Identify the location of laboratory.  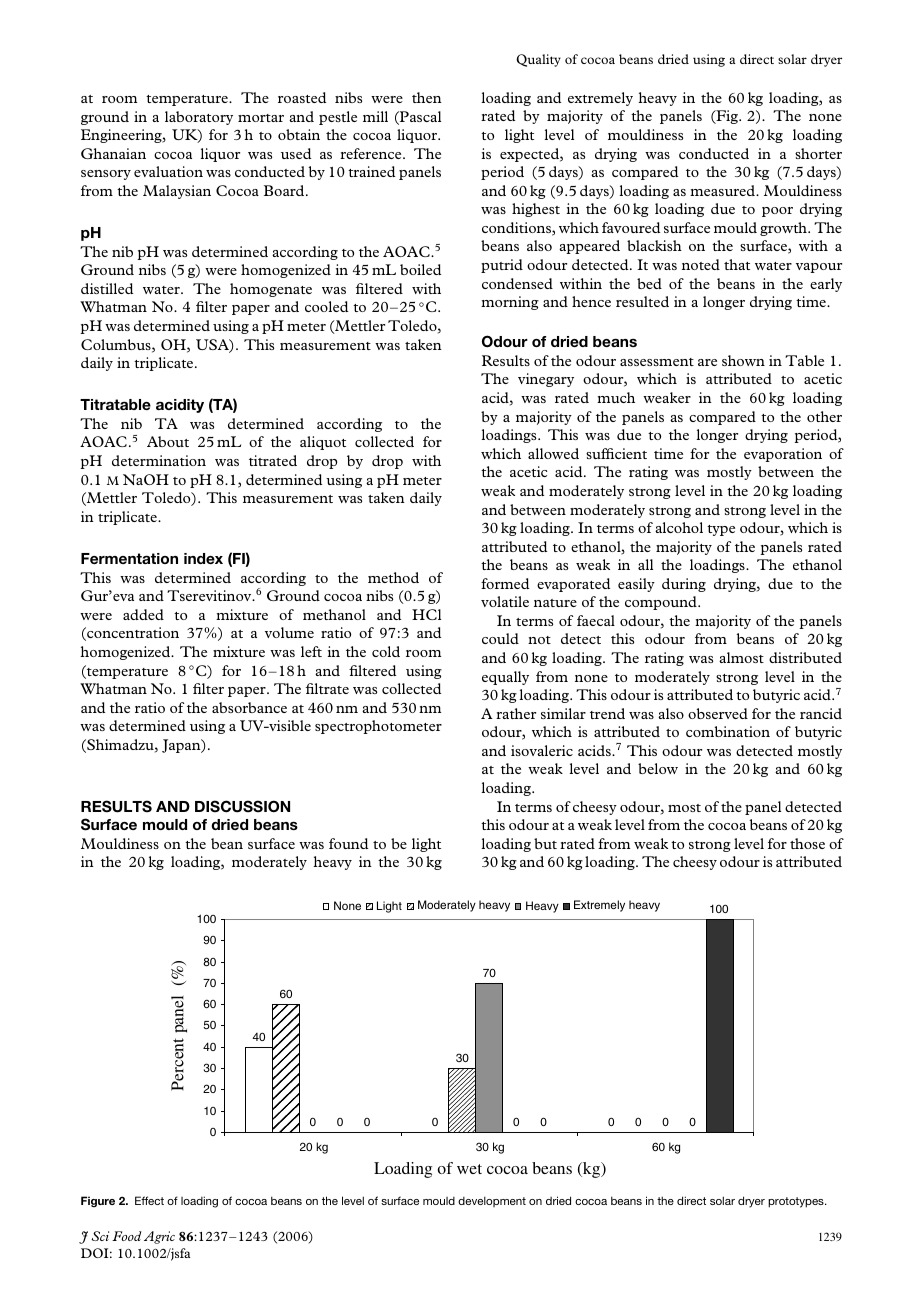
(199, 118).
